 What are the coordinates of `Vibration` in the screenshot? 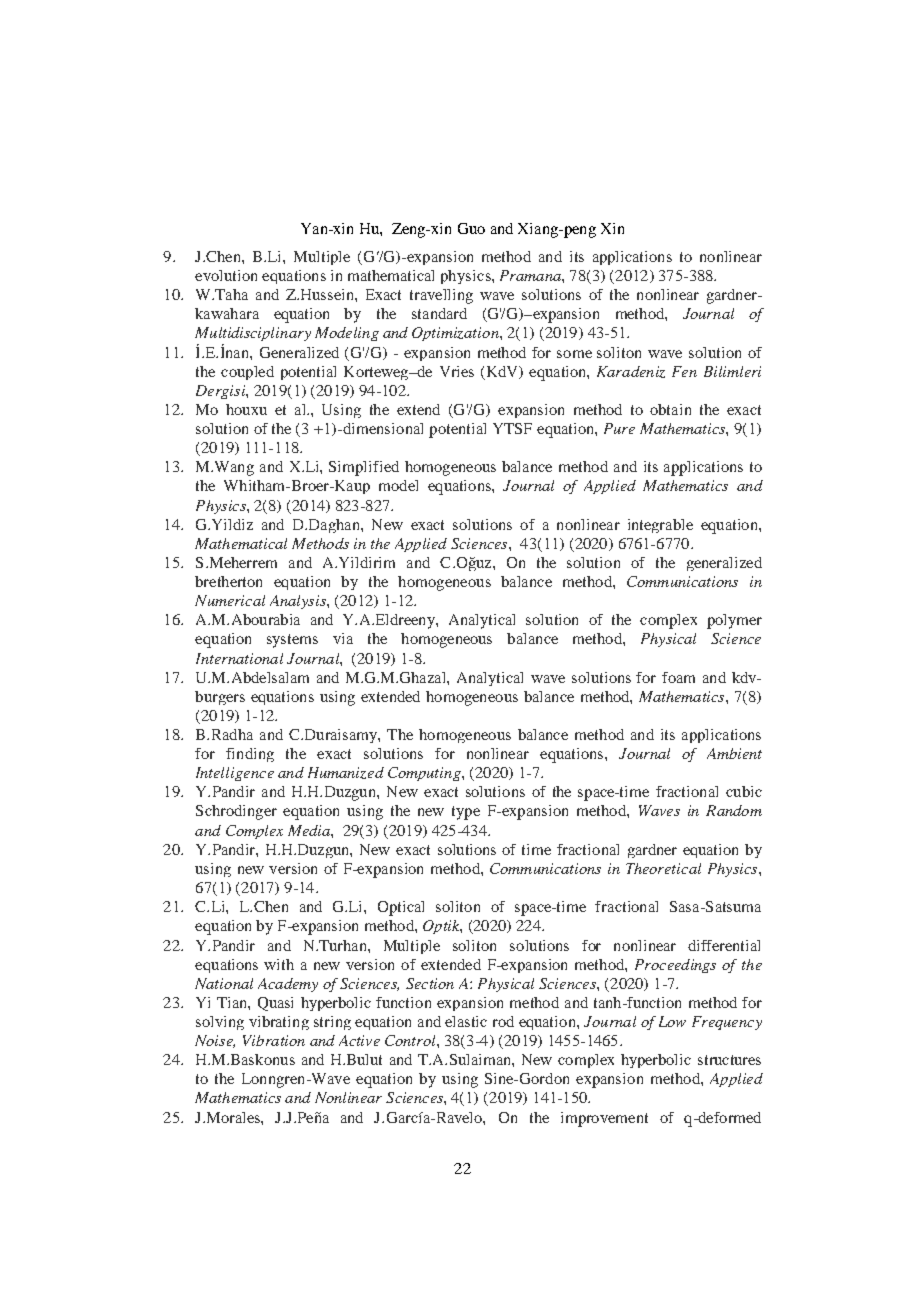 It's located at (274, 1040).
